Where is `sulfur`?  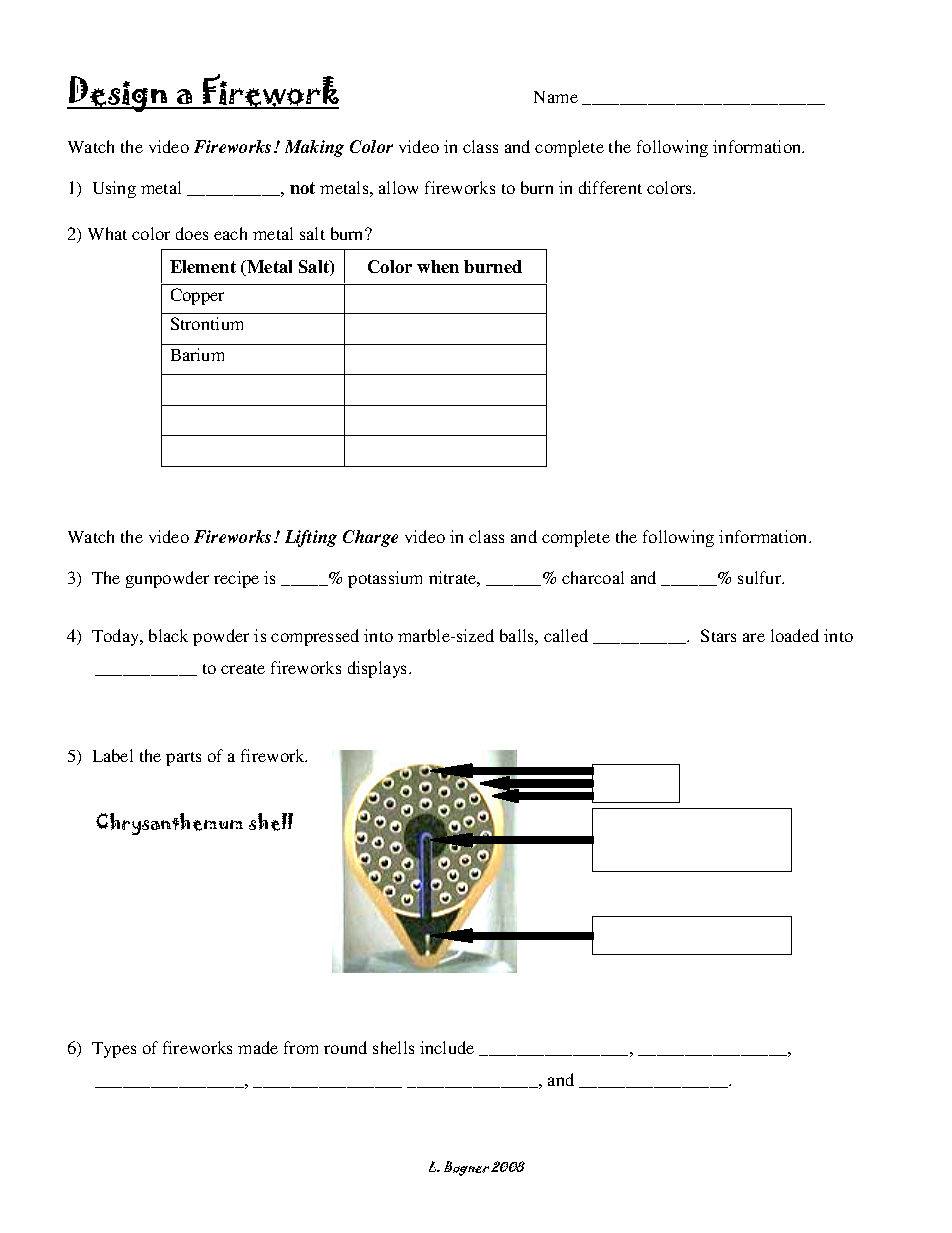
sulfur is located at coordinates (761, 577).
